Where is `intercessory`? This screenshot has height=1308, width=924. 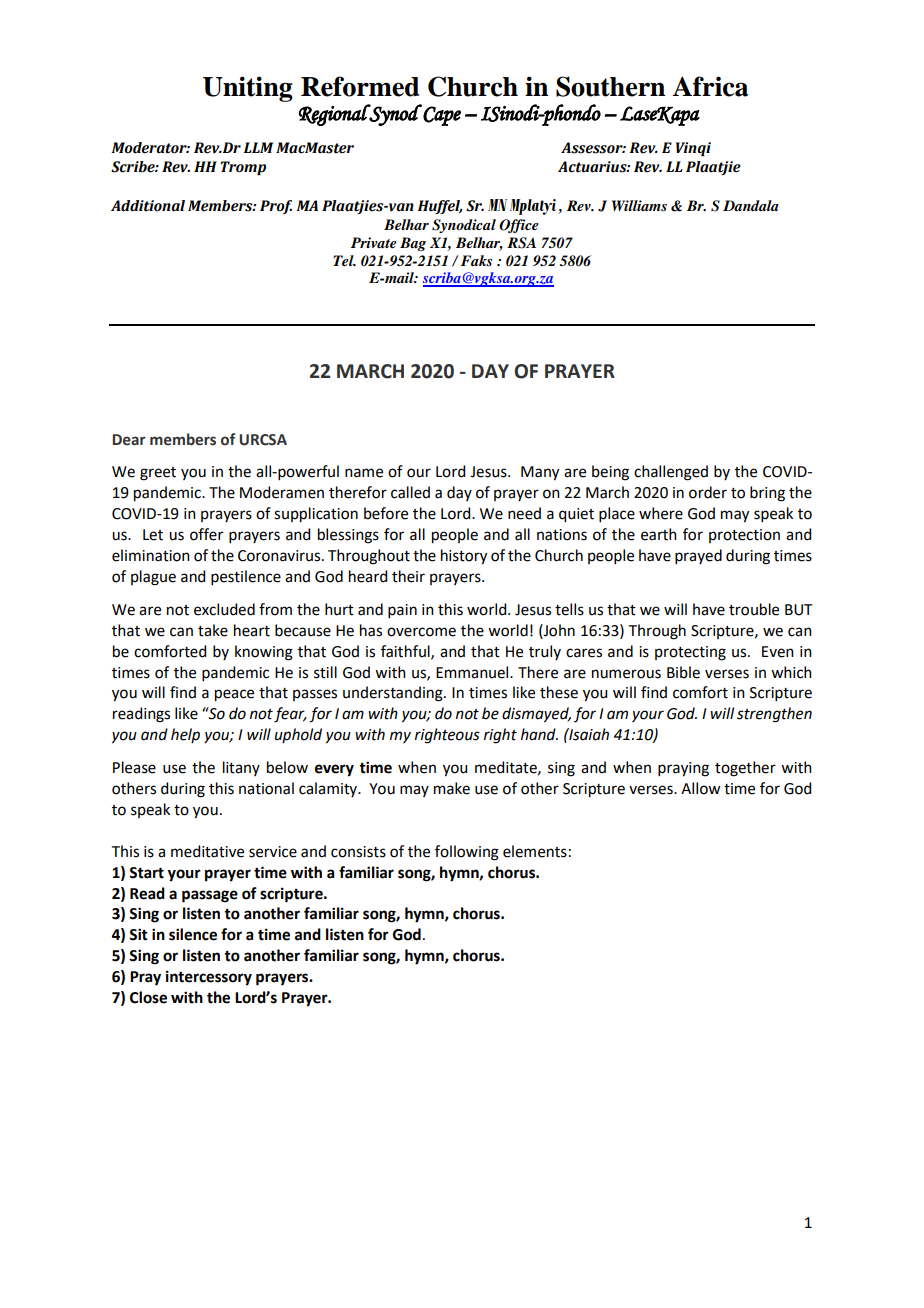 intercessory is located at coordinates (209, 978).
